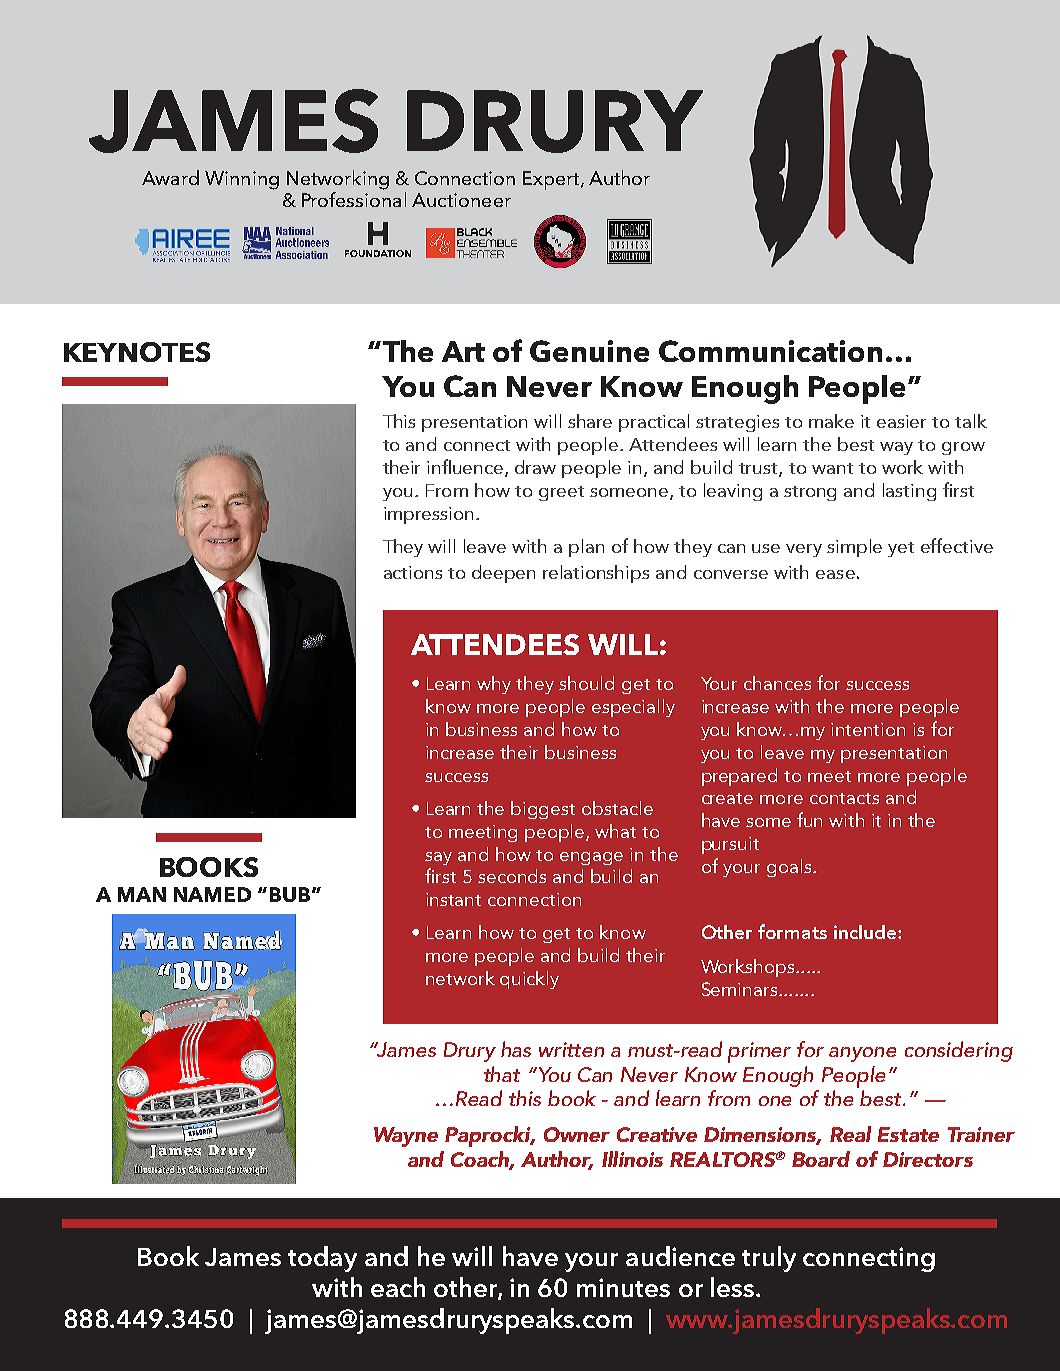 The height and width of the screenshot is (1371, 1060). Describe the element at coordinates (770, 351) in the screenshot. I see `Communication` at that location.
